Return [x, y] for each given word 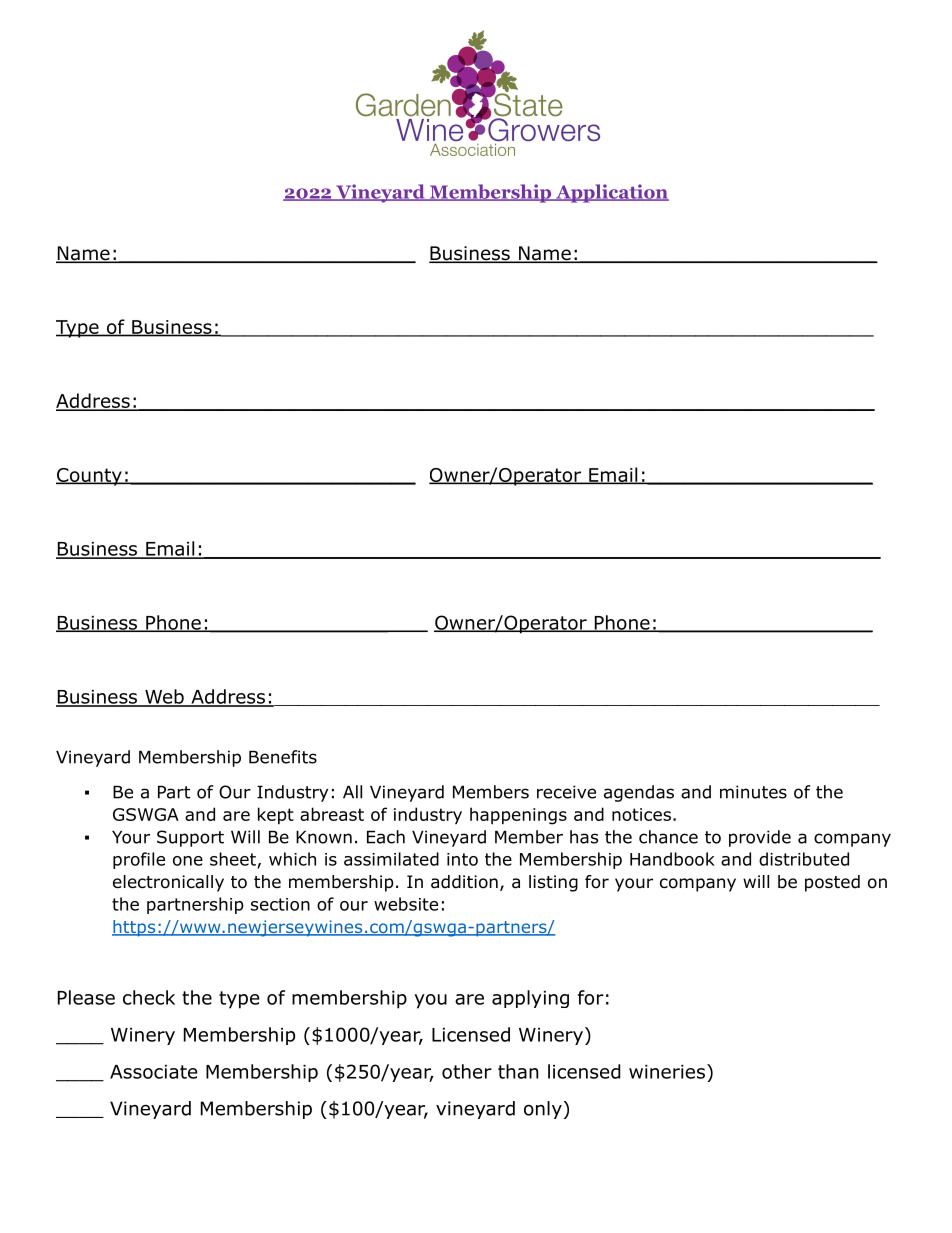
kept [276, 815]
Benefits [283, 757]
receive [566, 792]
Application [611, 193]
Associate [154, 1072]
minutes [753, 792]
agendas [639, 793]
